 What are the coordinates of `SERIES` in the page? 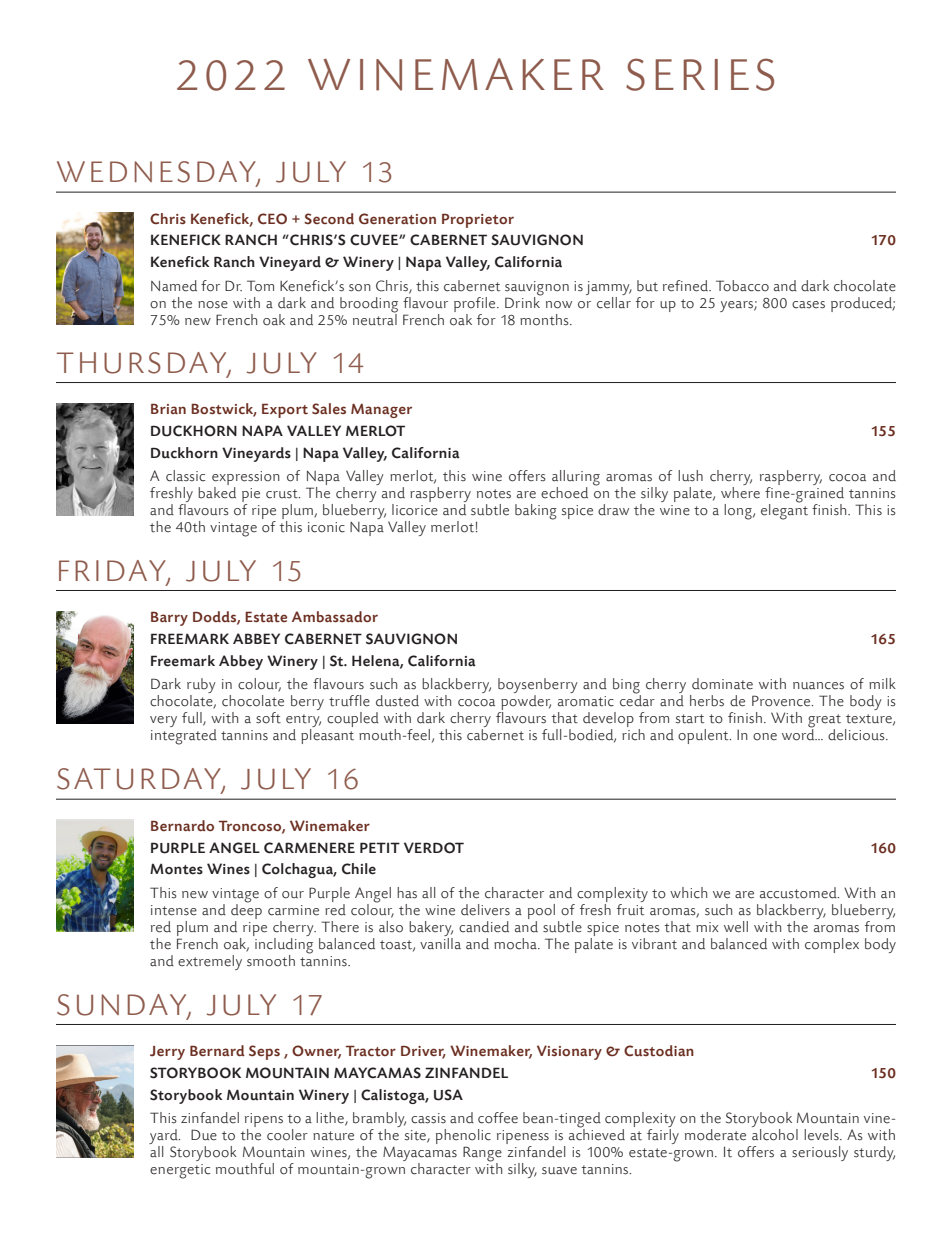 It's located at (700, 74).
